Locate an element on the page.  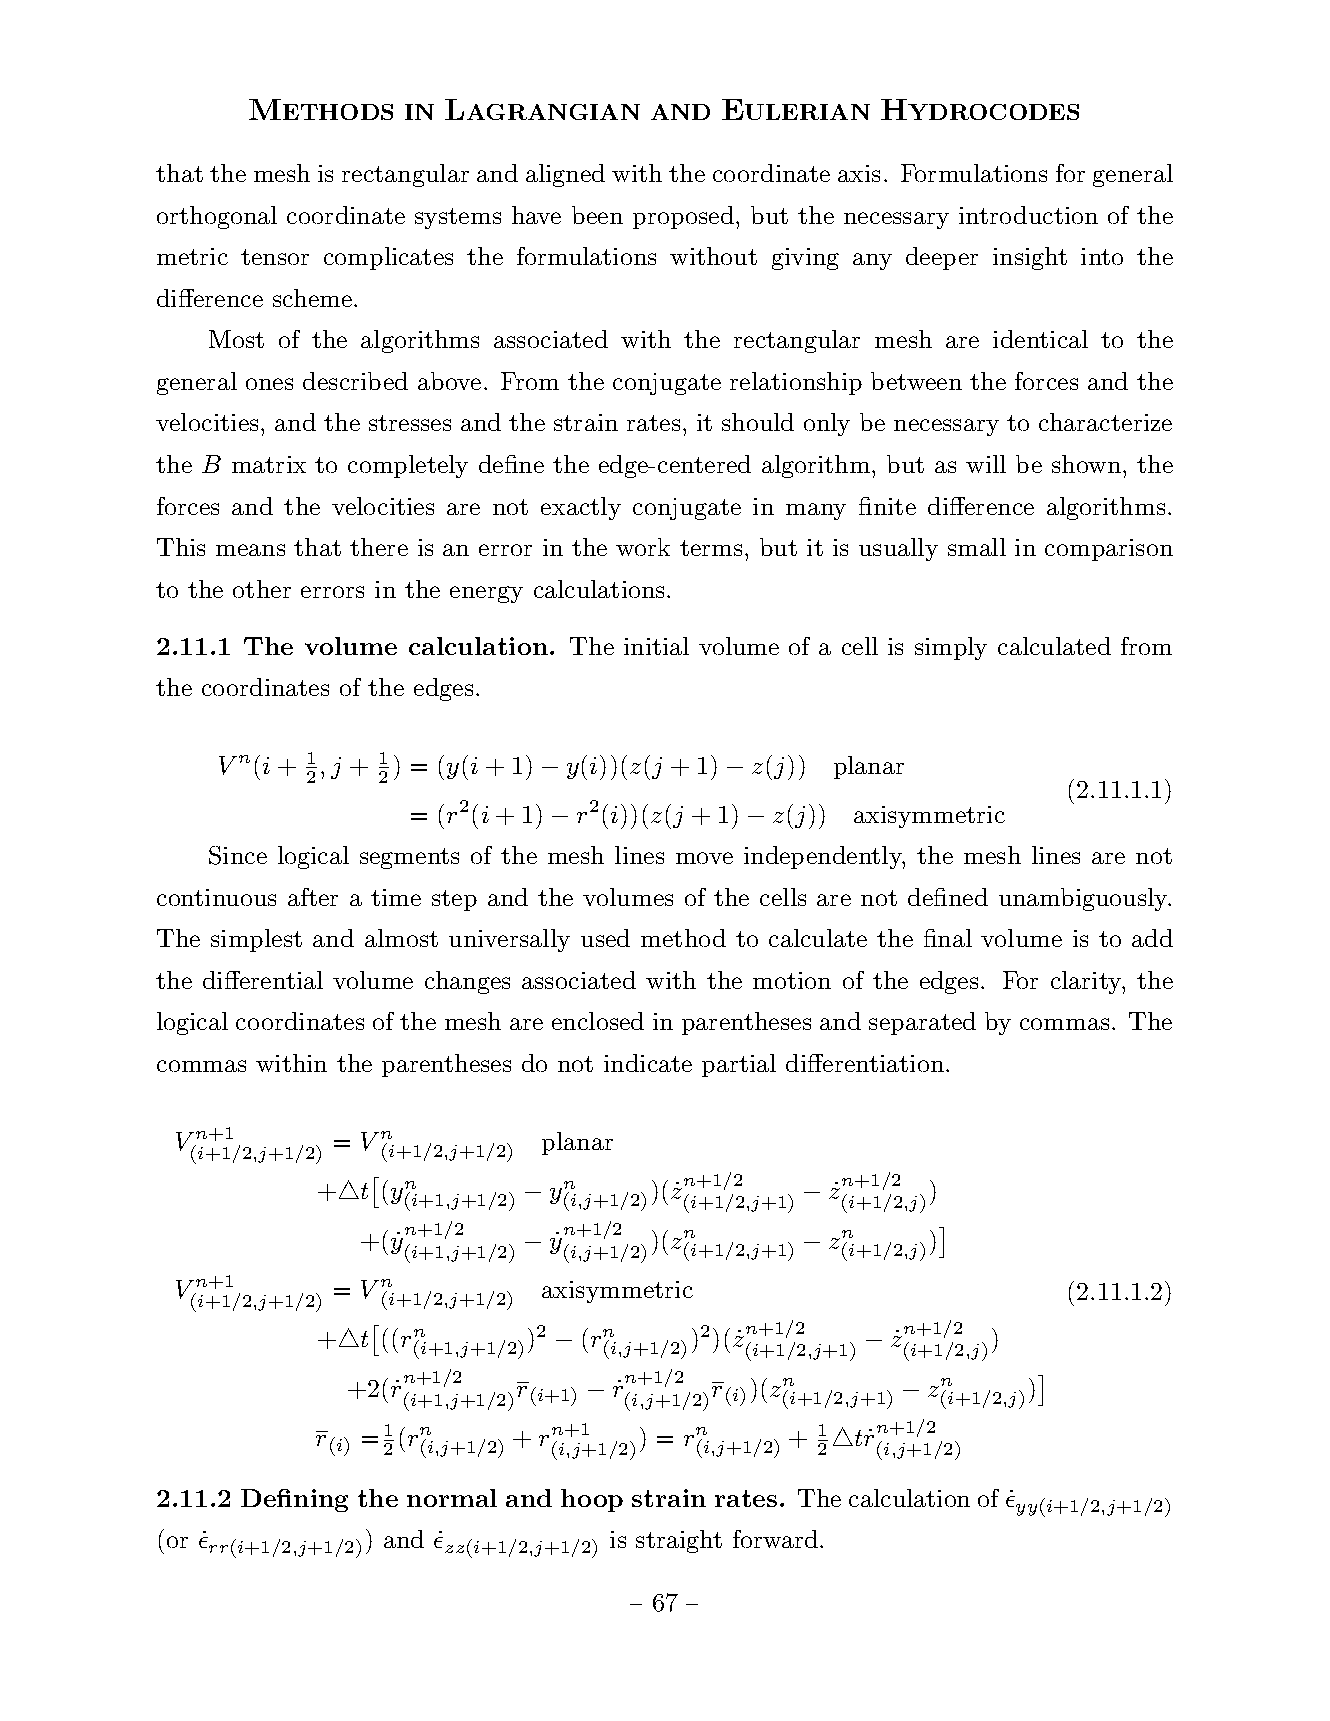
tensor is located at coordinates (275, 257).
